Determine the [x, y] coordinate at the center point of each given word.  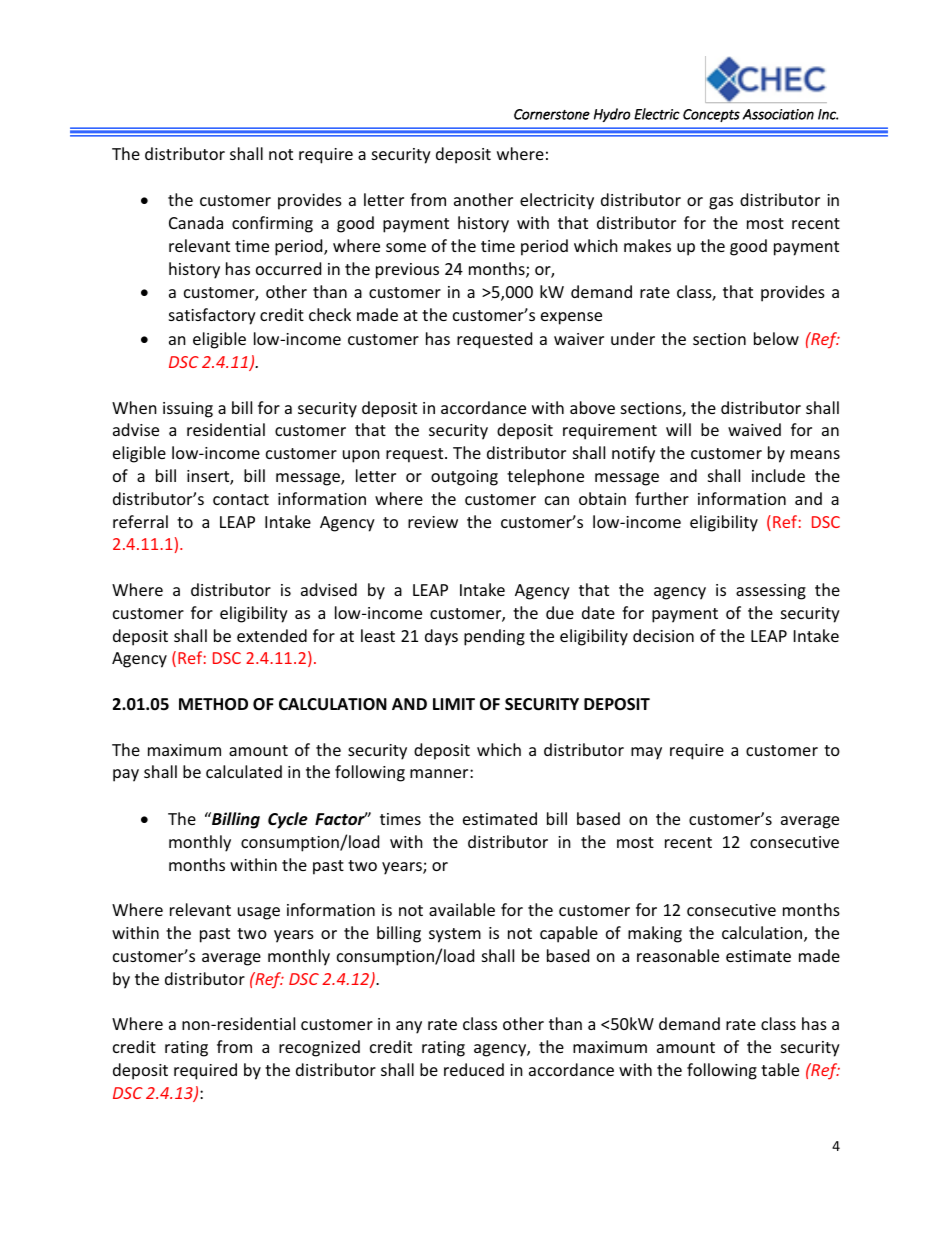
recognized [319, 1048]
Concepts [711, 115]
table [780, 1069]
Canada [196, 222]
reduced [474, 1069]
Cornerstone [552, 114]
